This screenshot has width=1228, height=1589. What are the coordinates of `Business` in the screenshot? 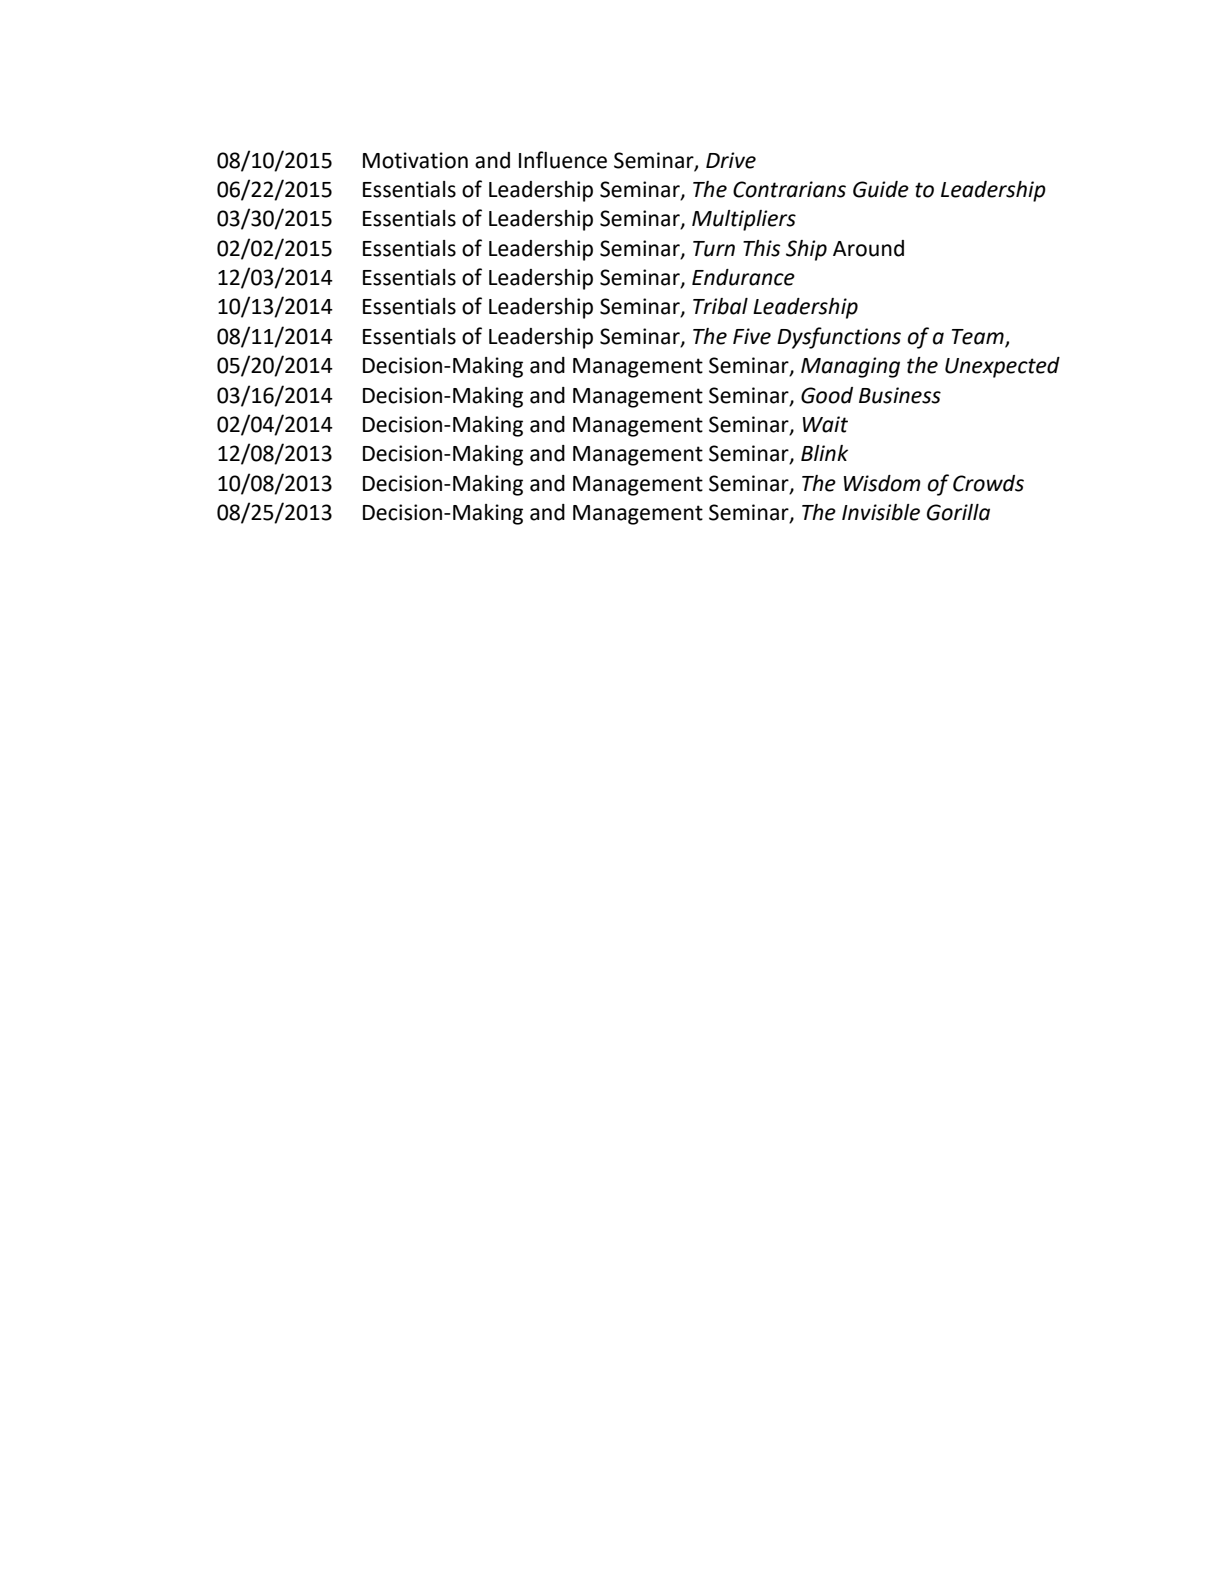 It's located at (900, 395).
